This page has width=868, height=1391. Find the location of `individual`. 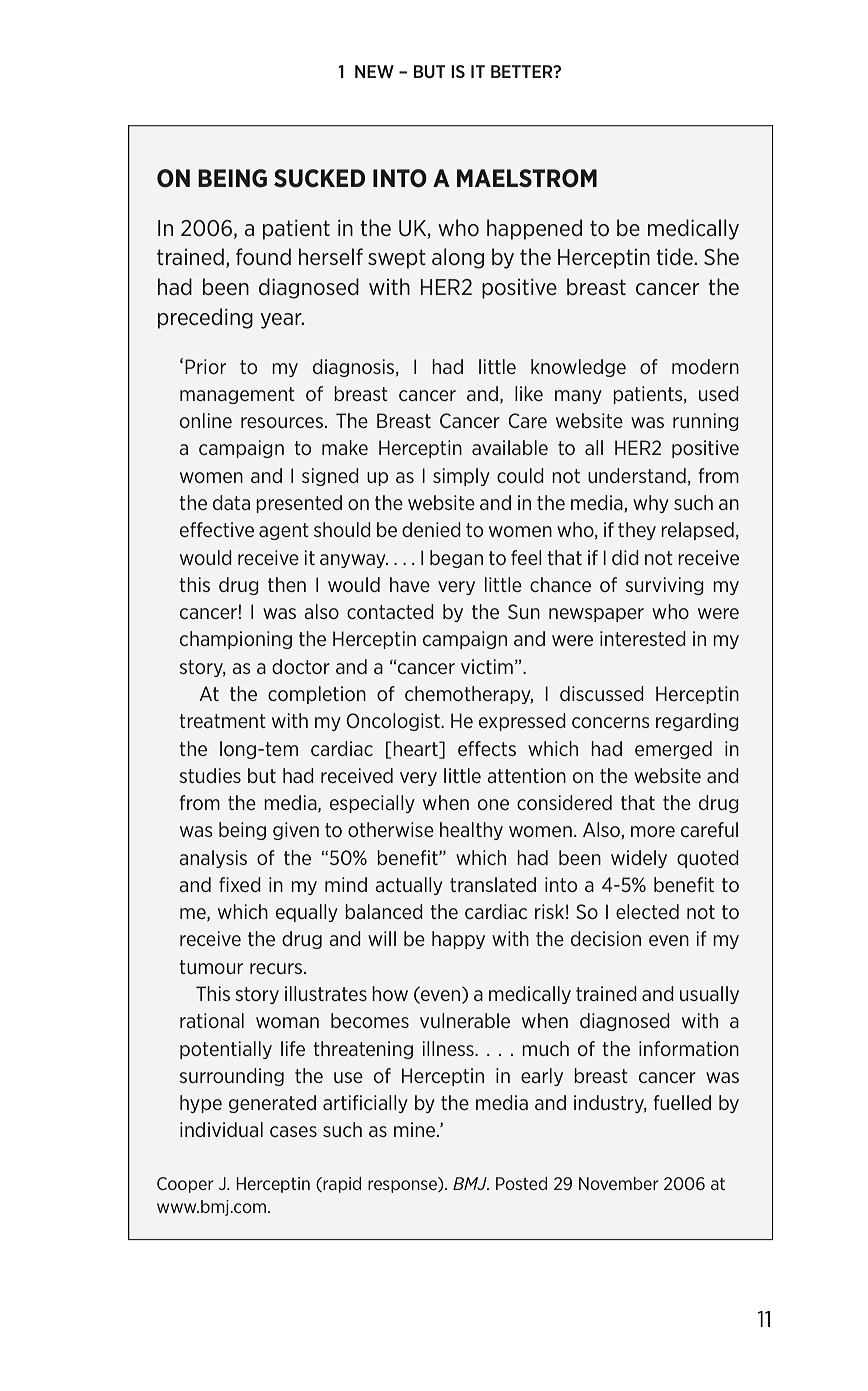

individual is located at coordinates (221, 1129).
